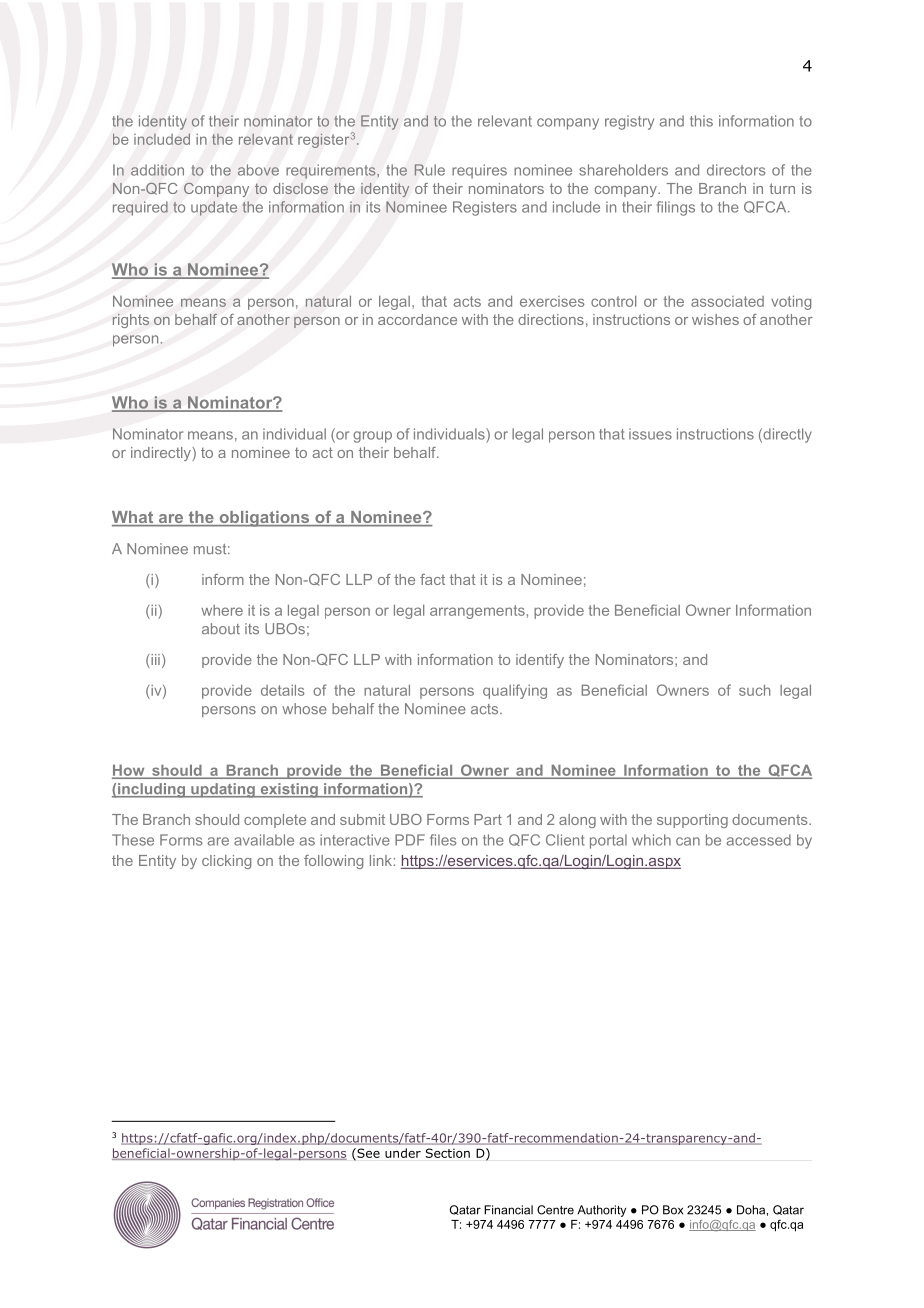 The height and width of the document is (1308, 924). Describe the element at coordinates (688, 841) in the document. I see `can` at that location.
